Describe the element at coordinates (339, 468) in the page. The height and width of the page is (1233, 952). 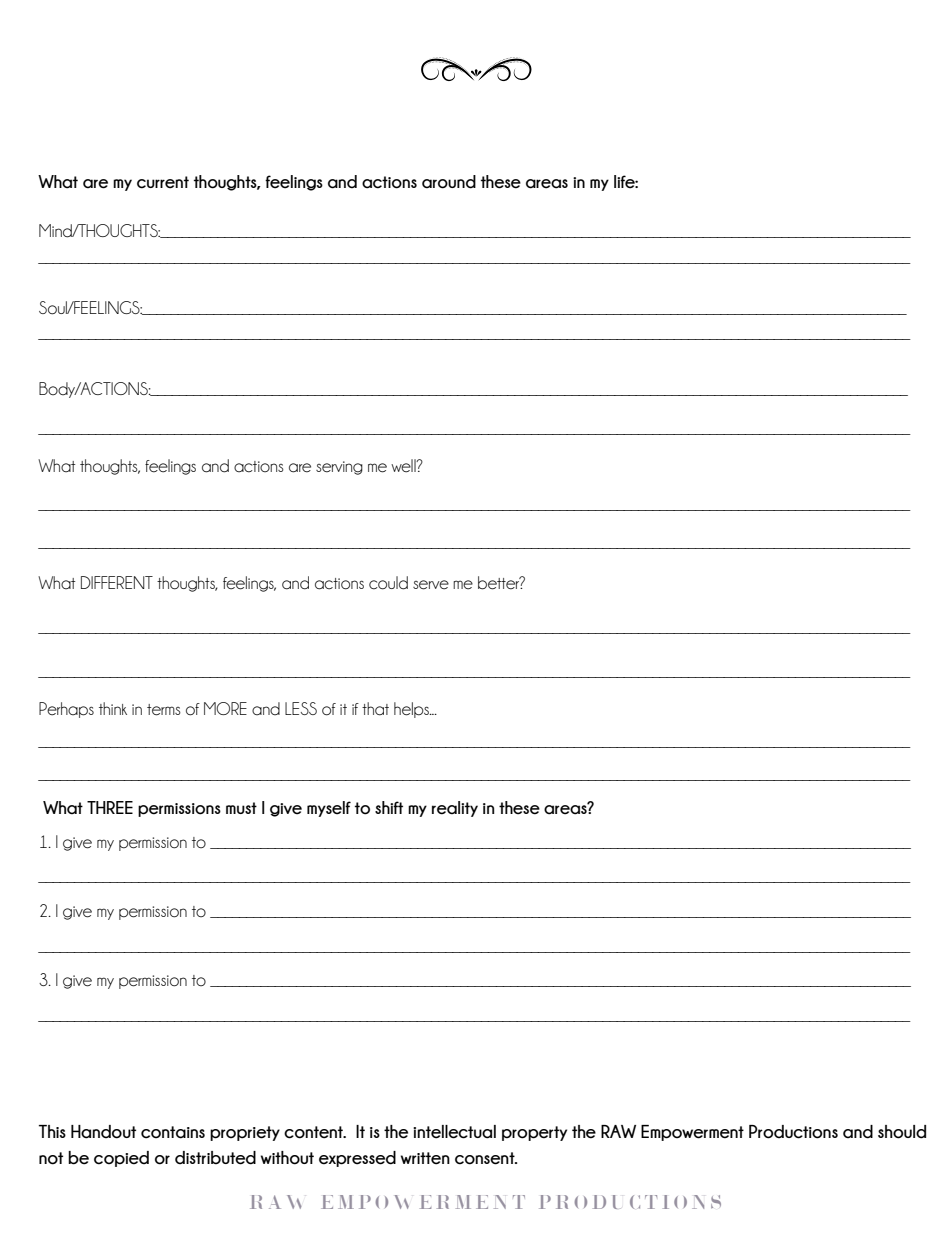
I see `serving` at that location.
